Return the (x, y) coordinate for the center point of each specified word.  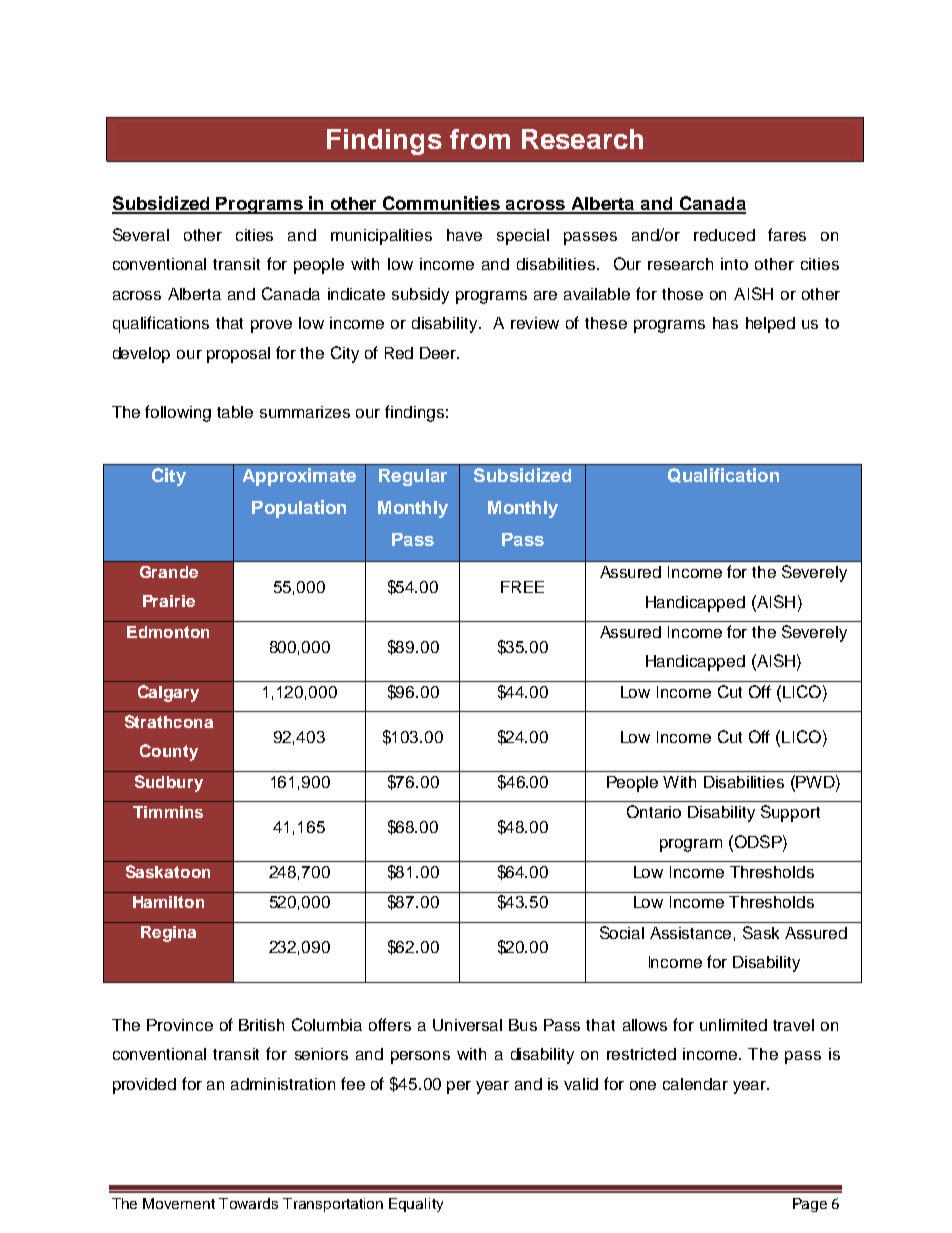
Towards (248, 1203)
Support (790, 813)
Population (299, 509)
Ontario (654, 811)
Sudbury (169, 783)
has (725, 323)
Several (141, 234)
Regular (413, 477)
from (480, 139)
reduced (724, 235)
